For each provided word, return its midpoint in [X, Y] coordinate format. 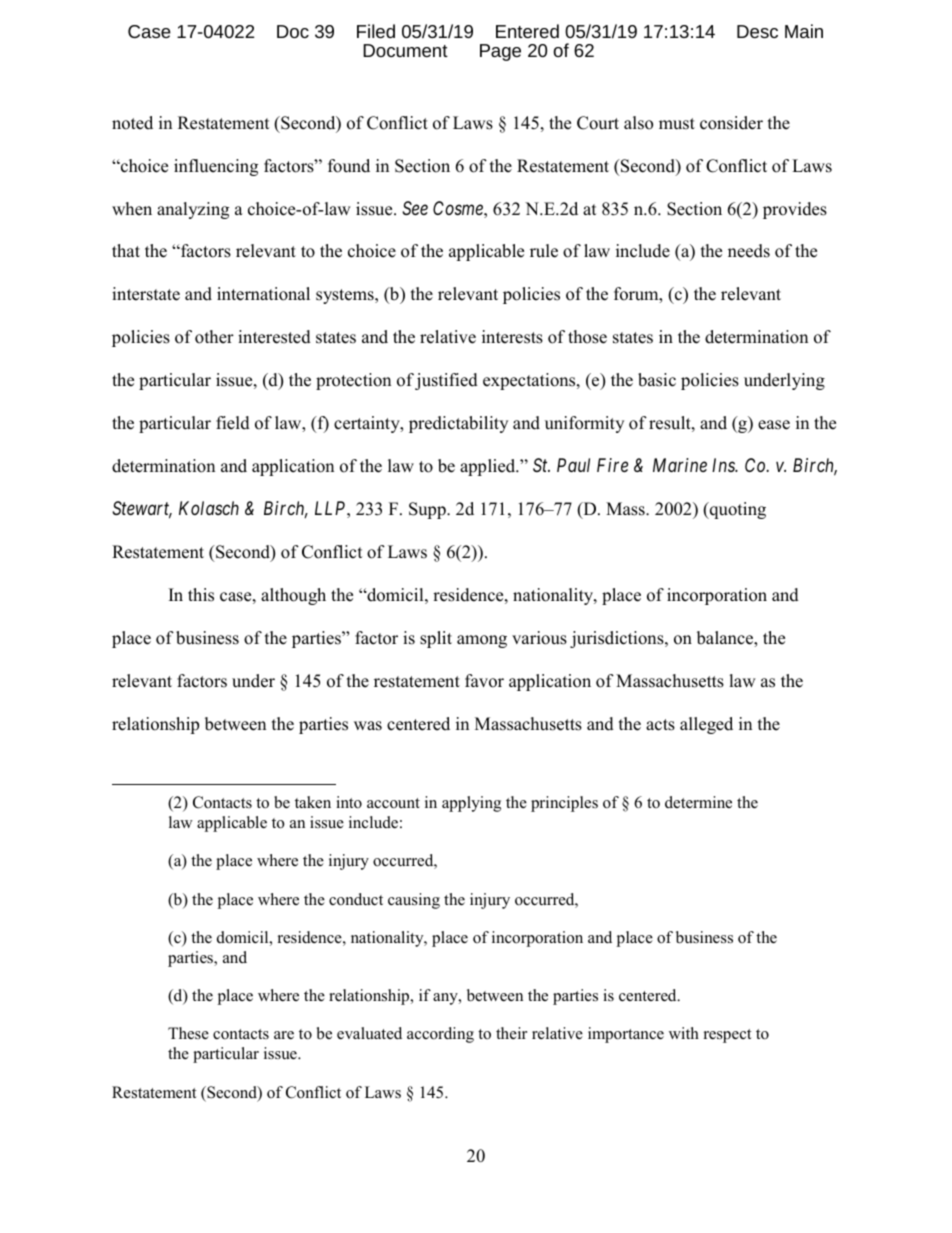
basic [657, 380]
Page [500, 52]
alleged [706, 725]
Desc [757, 31]
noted [132, 123]
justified [446, 381]
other [214, 337]
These [188, 1033]
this [201, 595]
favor [484, 681]
